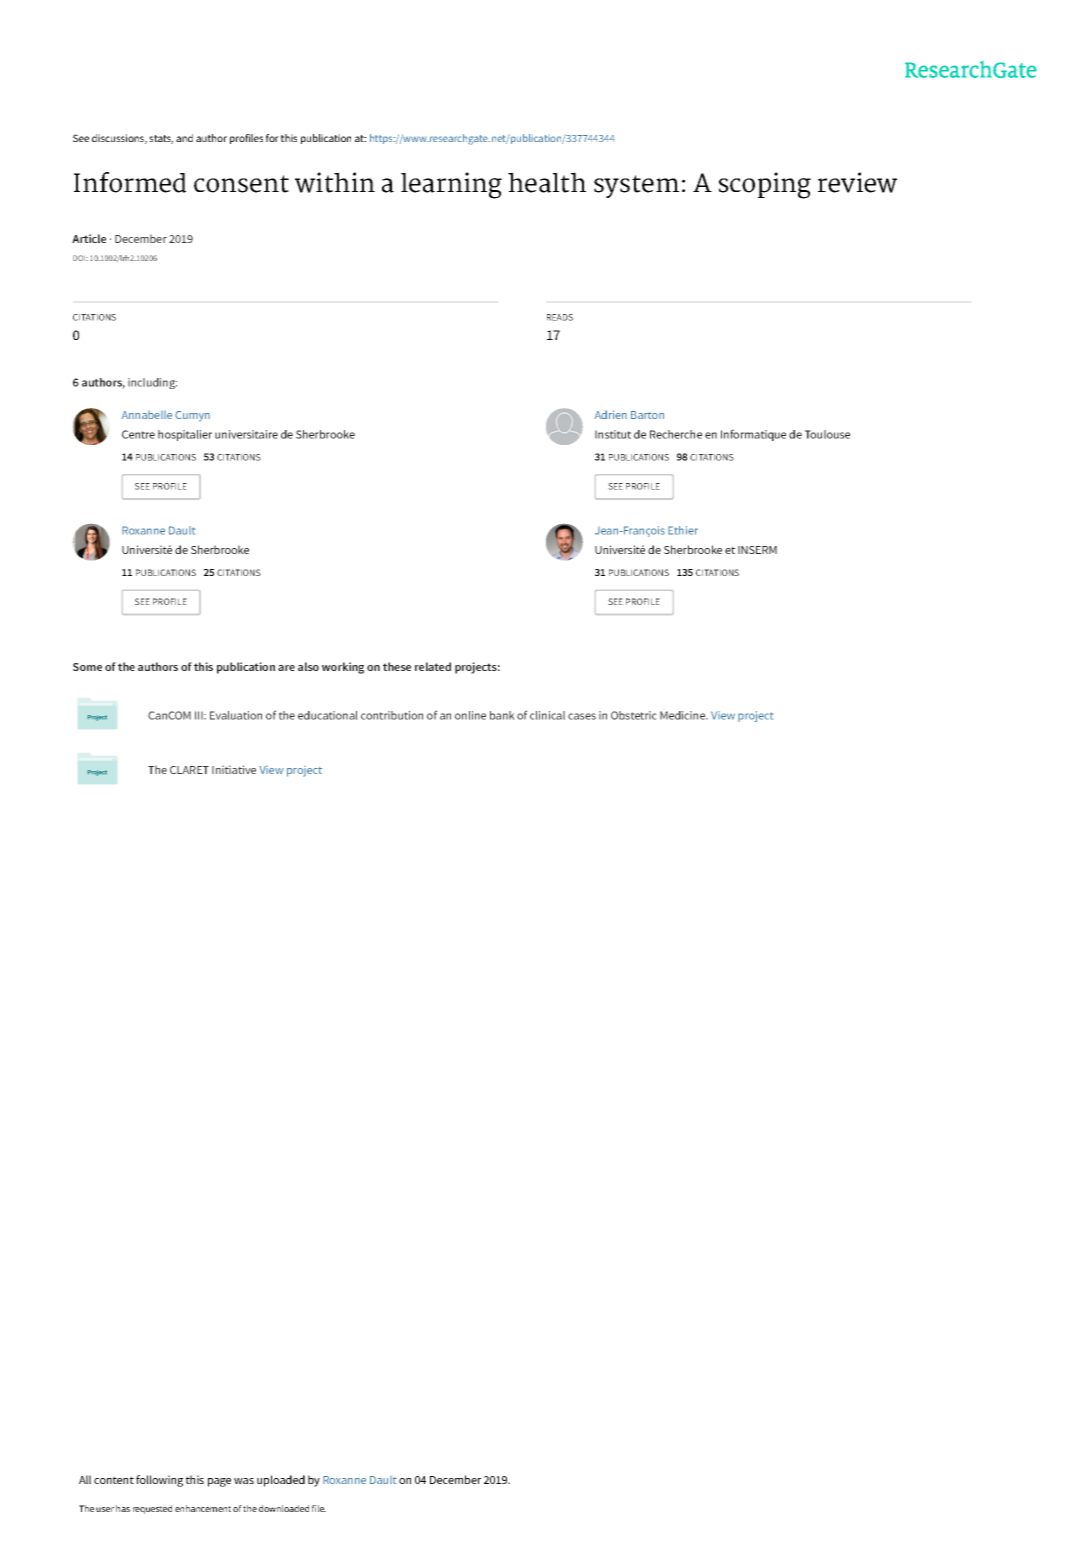 This screenshot has width=1092, height=1543. Describe the element at coordinates (281, 1481) in the screenshot. I see `uploaded` at that location.
